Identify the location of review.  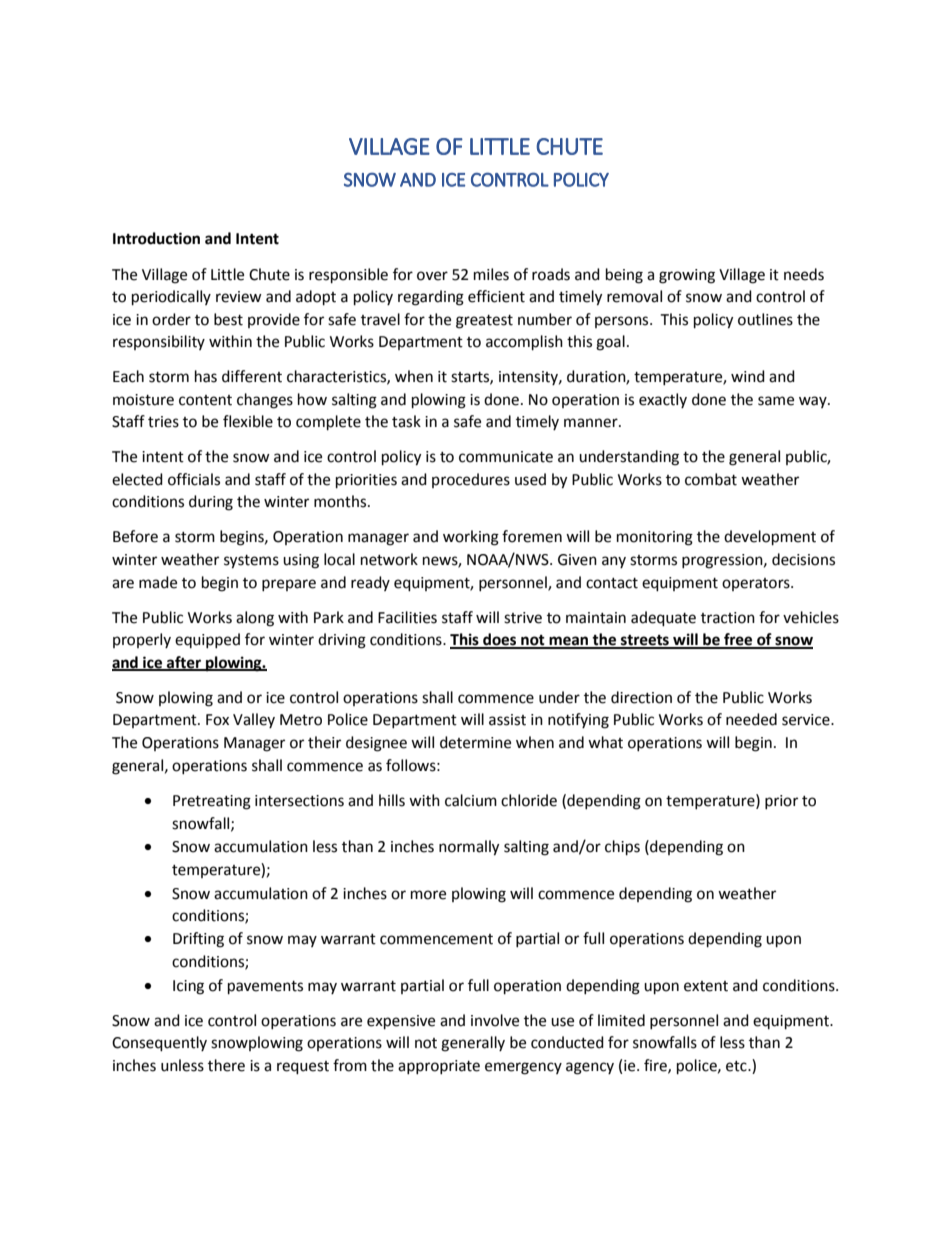
(239, 297).
